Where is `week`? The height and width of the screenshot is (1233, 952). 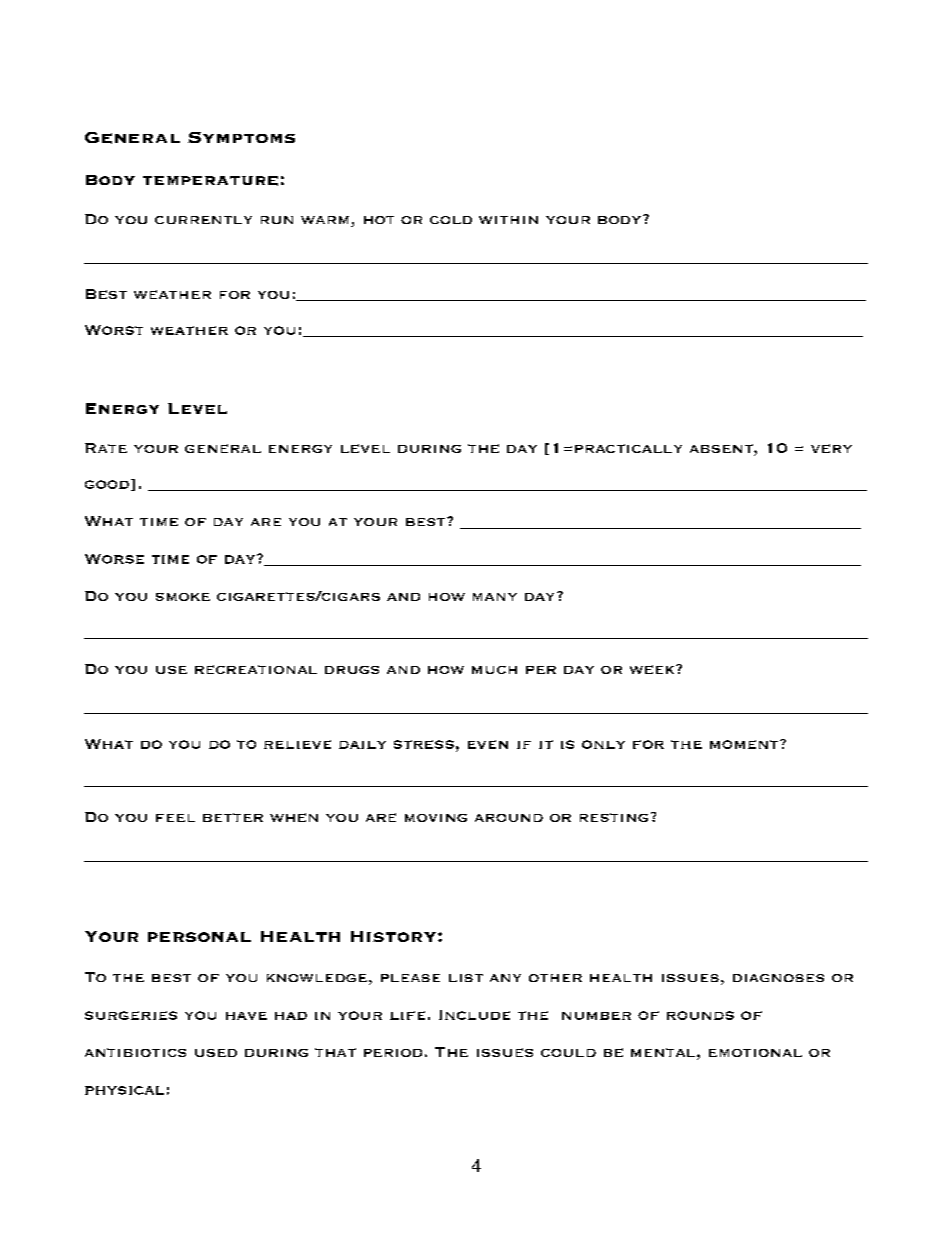
week is located at coordinates (653, 669).
